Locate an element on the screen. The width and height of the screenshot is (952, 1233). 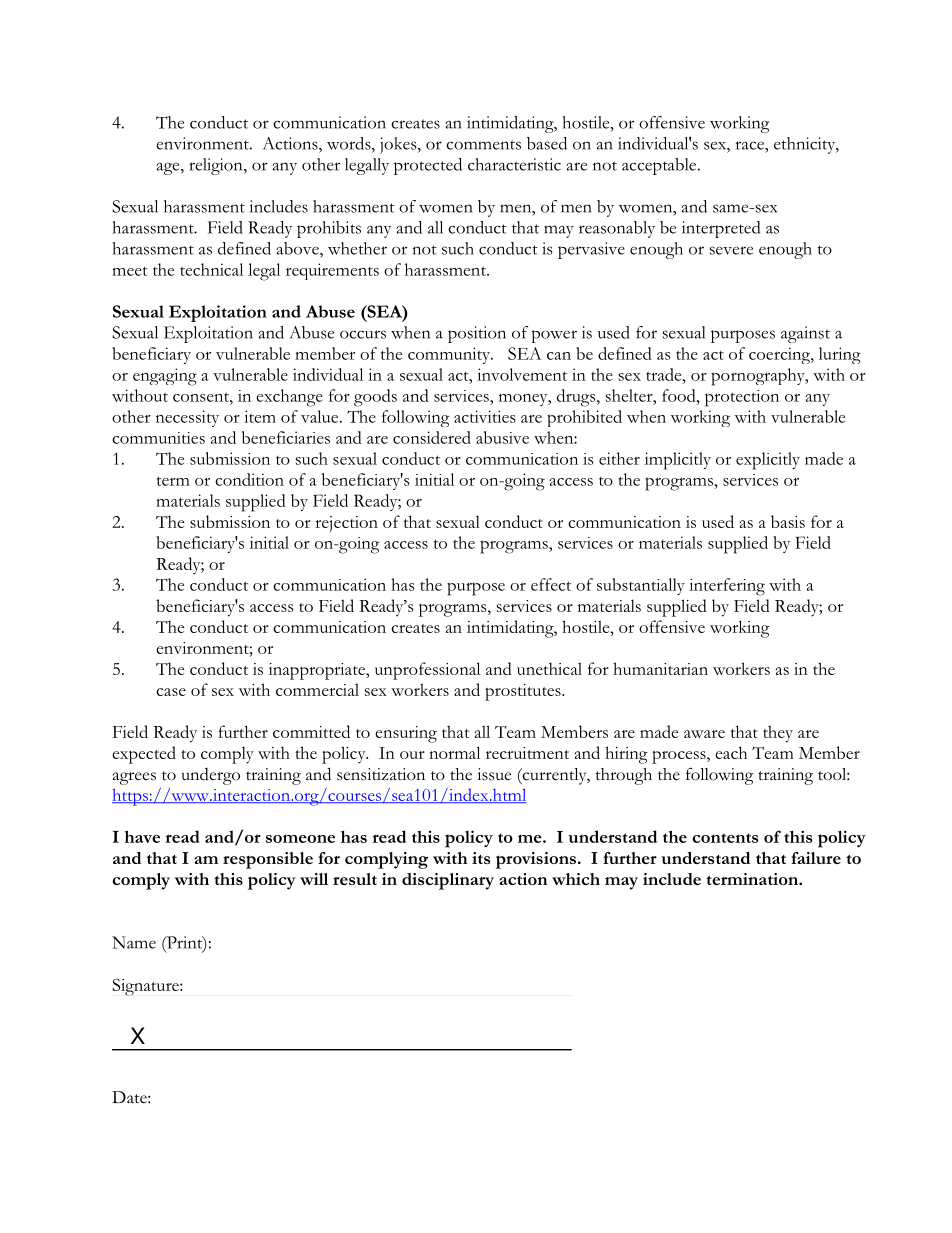
disciplinary is located at coordinates (448, 881).
